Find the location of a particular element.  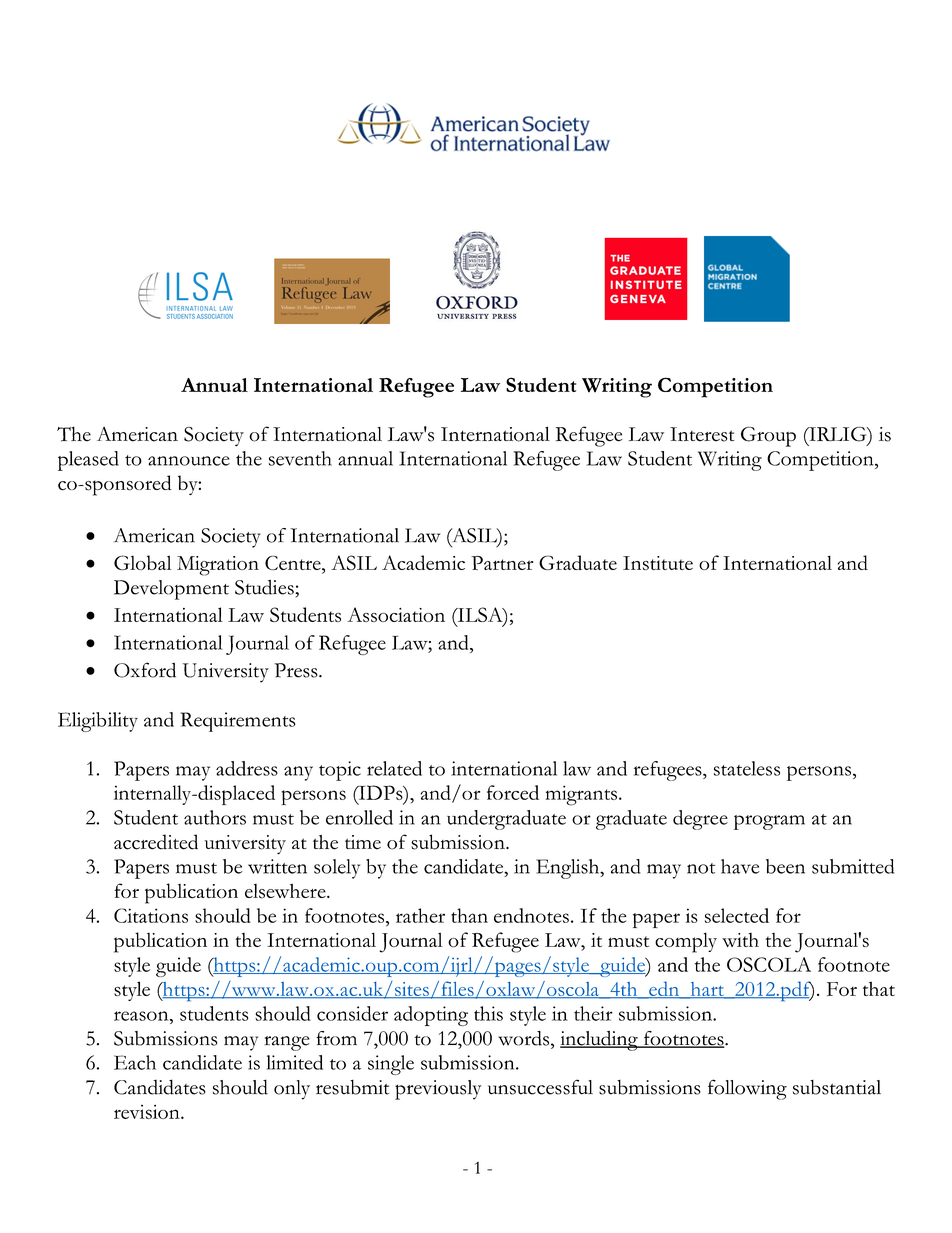

stateless is located at coordinates (747, 768).
